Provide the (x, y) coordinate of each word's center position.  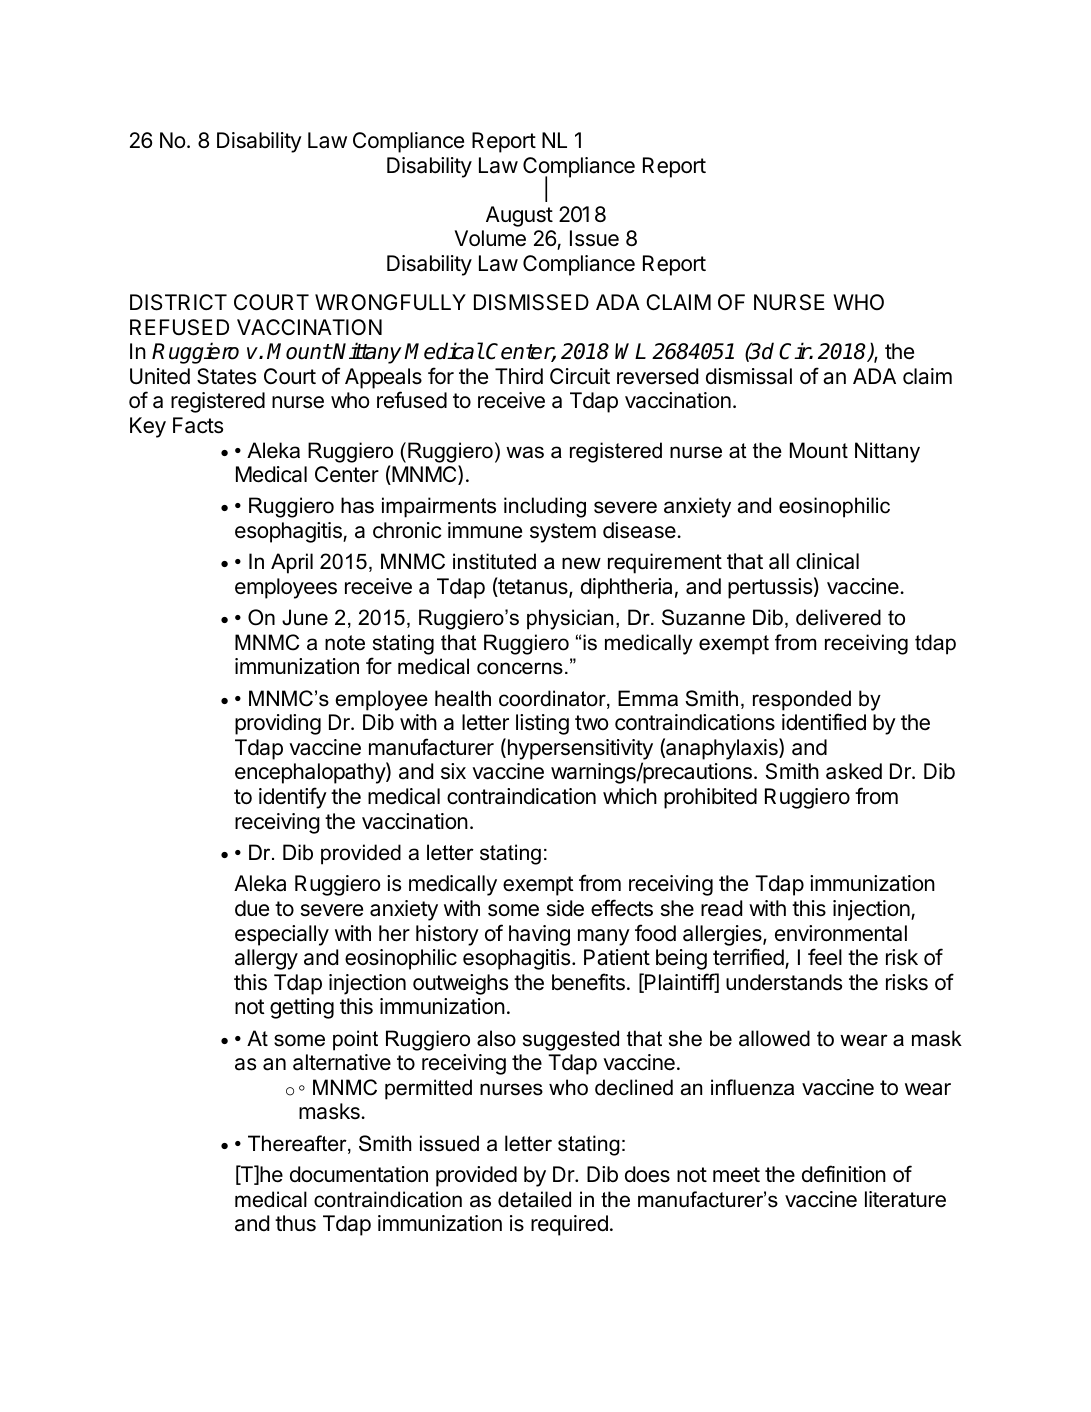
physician (570, 619)
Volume (490, 238)
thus (295, 1223)
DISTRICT (178, 302)
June (305, 617)
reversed (657, 376)
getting (302, 1008)
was (525, 452)
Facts (198, 425)
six (453, 771)
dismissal (749, 376)
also (496, 1038)
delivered (838, 617)
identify (293, 798)
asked (854, 771)
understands (784, 982)
